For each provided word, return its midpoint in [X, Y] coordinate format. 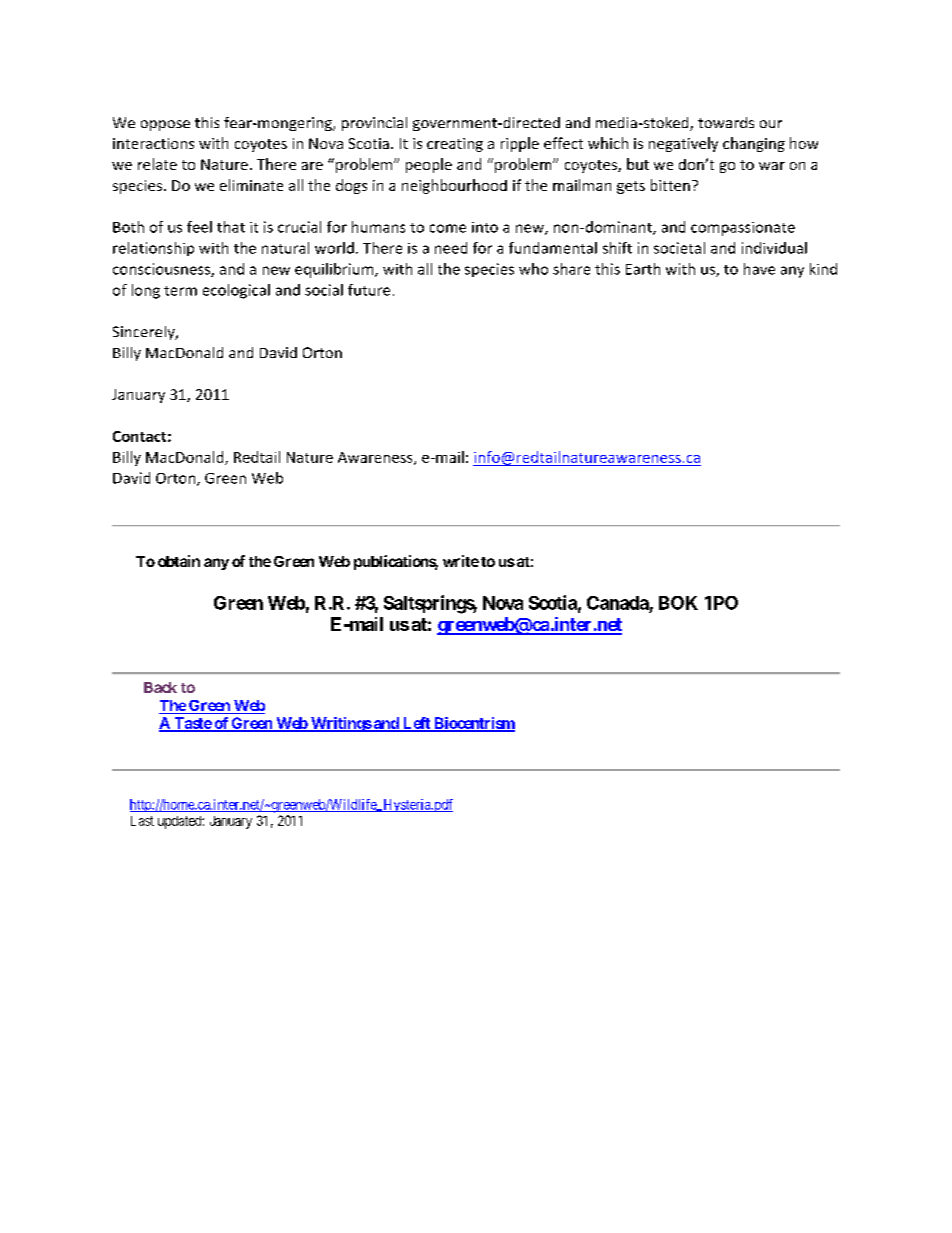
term [180, 291]
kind [823, 269]
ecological [236, 291]
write [461, 561]
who [533, 269]
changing [754, 144]
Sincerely [145, 333]
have [759, 269]
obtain [179, 561]
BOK [678, 603]
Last [142, 821]
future [369, 290]
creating [455, 145]
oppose [165, 125]
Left [416, 724]
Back [160, 687]
